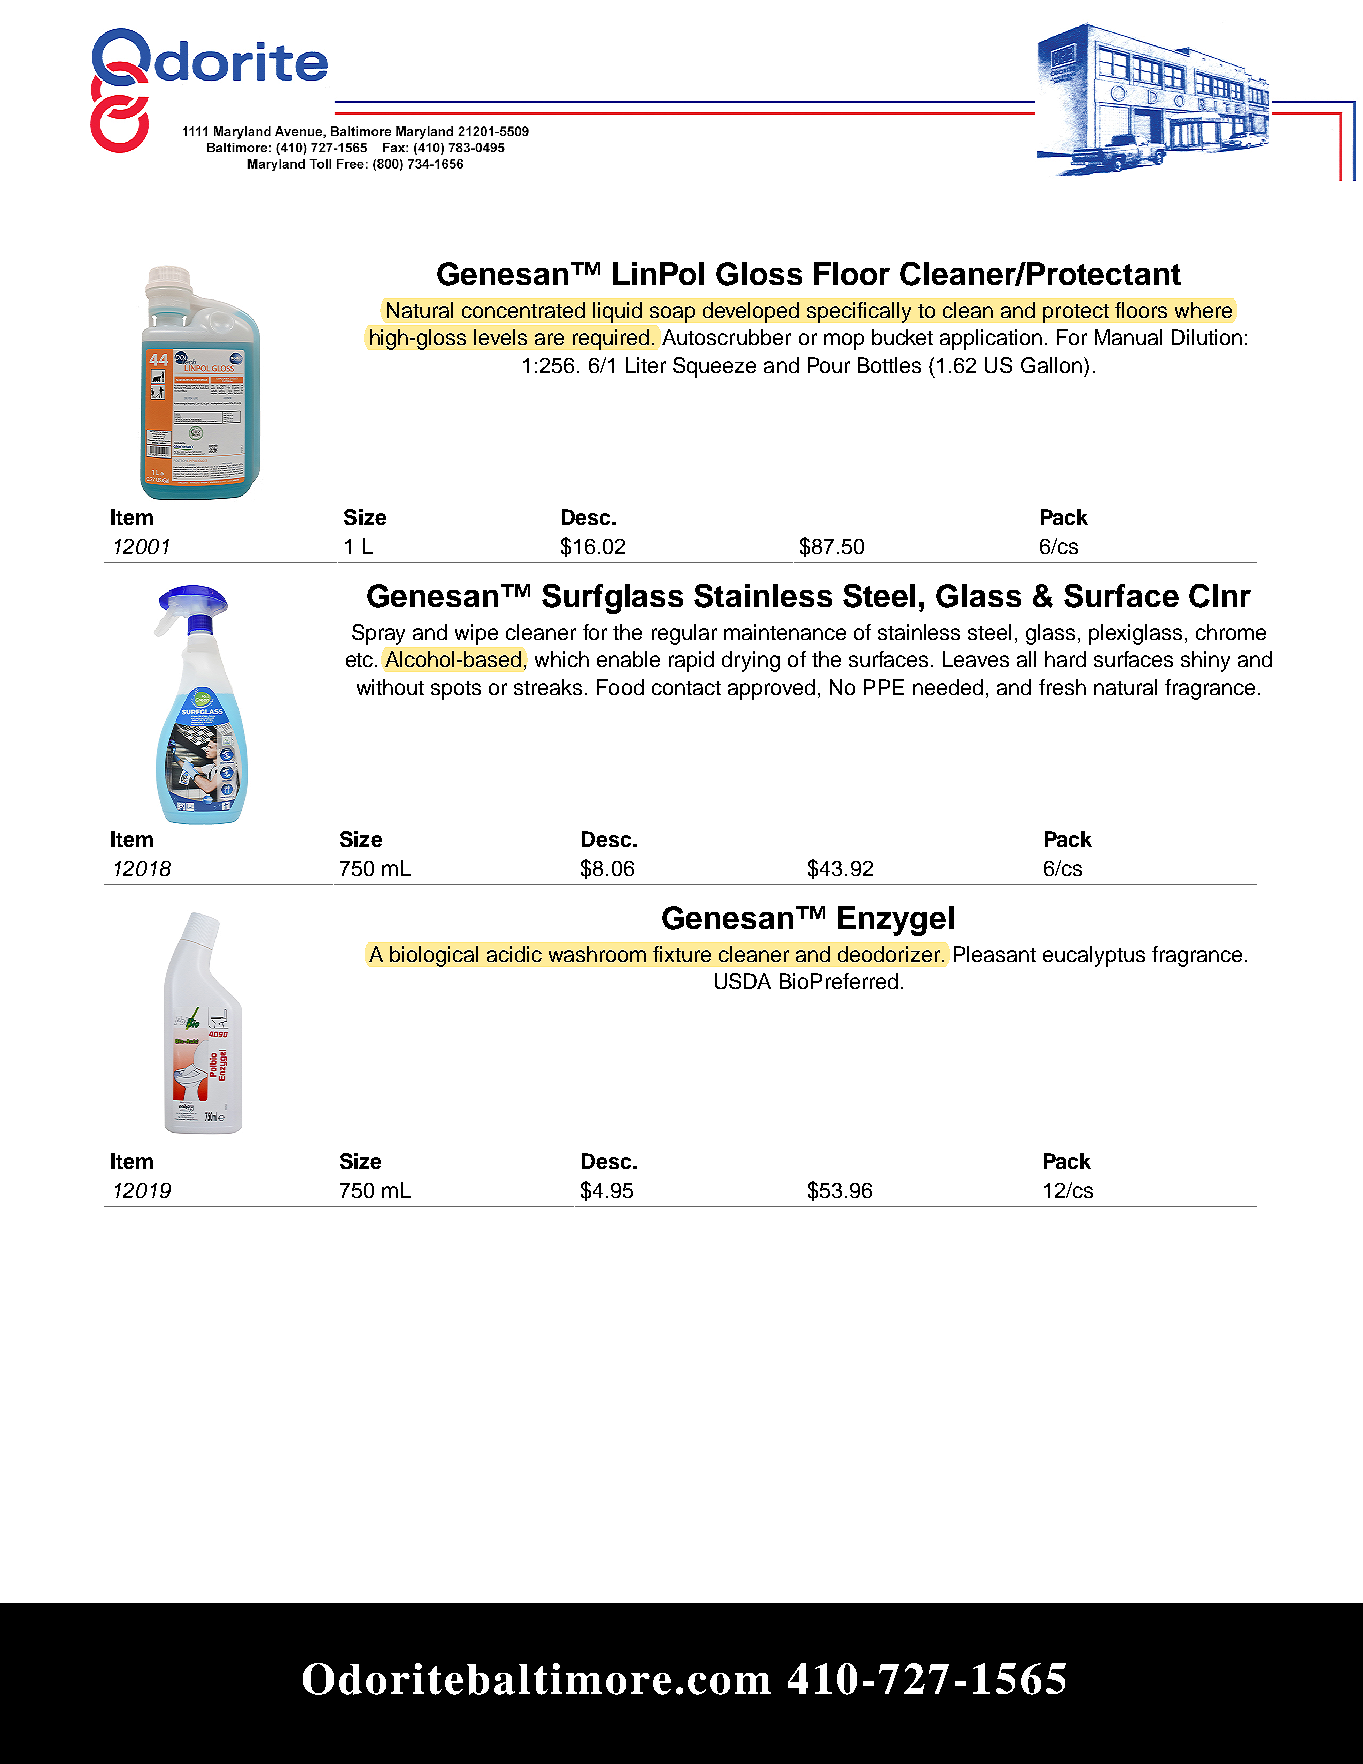 The image size is (1363, 1764). Describe the element at coordinates (844, 341) in the screenshot. I see `mop` at that location.
